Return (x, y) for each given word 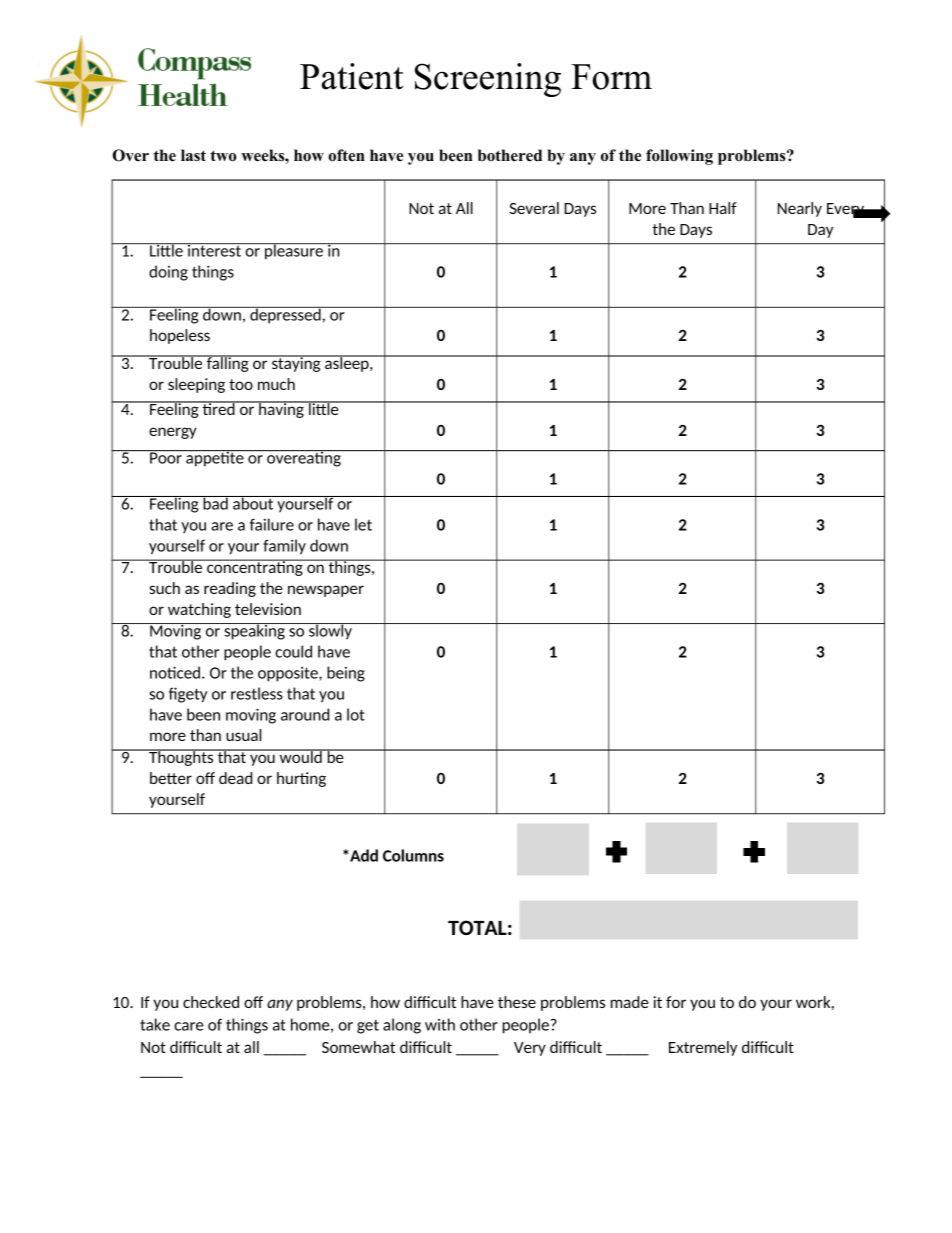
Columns (413, 855)
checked (211, 1002)
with (440, 1024)
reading (230, 589)
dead (235, 778)
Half (723, 208)
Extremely (703, 1048)
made (630, 1002)
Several (534, 208)
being (346, 674)
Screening (488, 80)
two (223, 156)
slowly (330, 631)
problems (753, 157)
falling (227, 363)
